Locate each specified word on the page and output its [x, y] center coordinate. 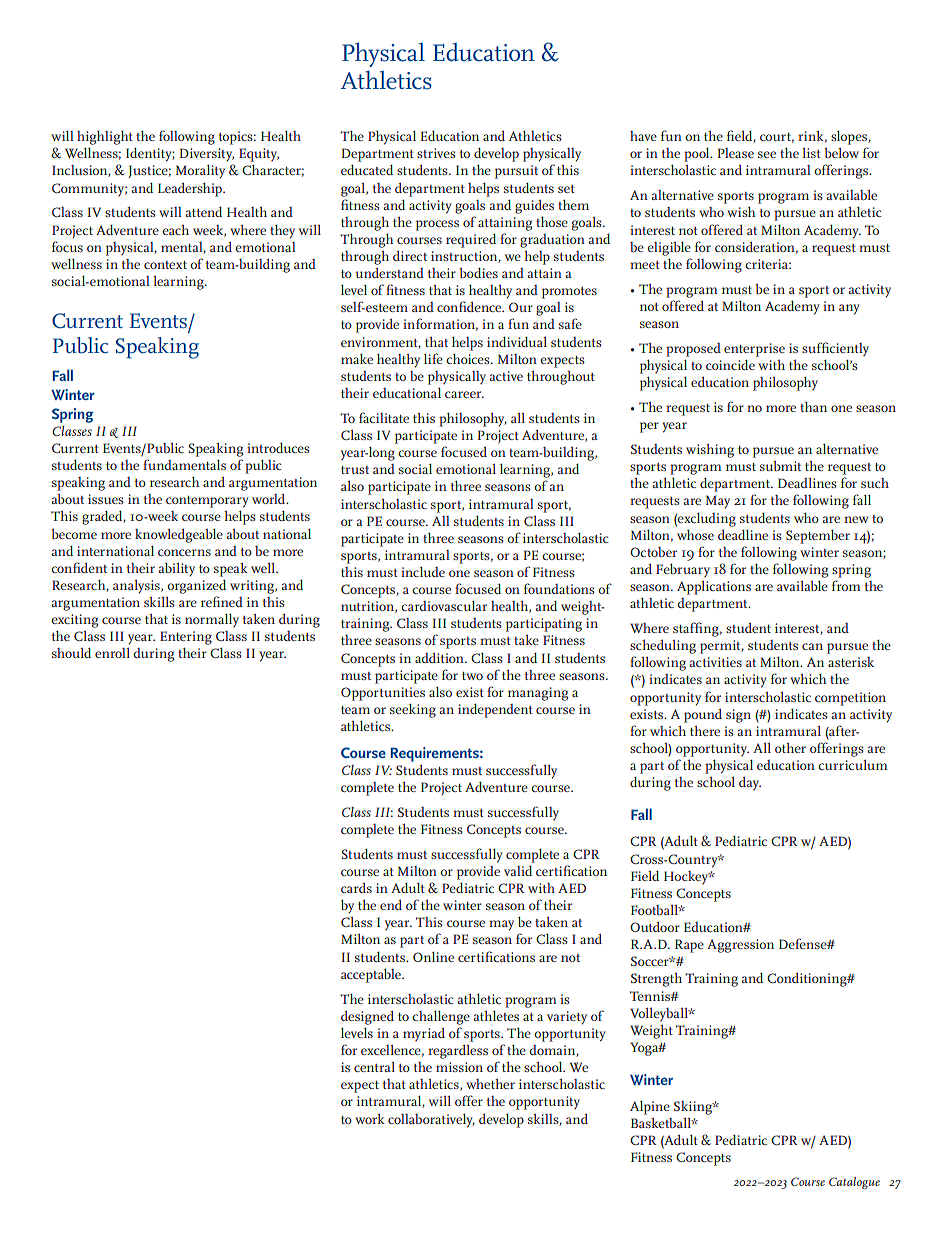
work [370, 1119]
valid [518, 870]
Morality [200, 171]
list [811, 153]
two [472, 676]
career [464, 394]
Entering [186, 638]
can [812, 646]
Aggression [740, 946]
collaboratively [431, 1120]
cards [356, 887]
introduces [278, 447]
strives [436, 153]
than [813, 406]
